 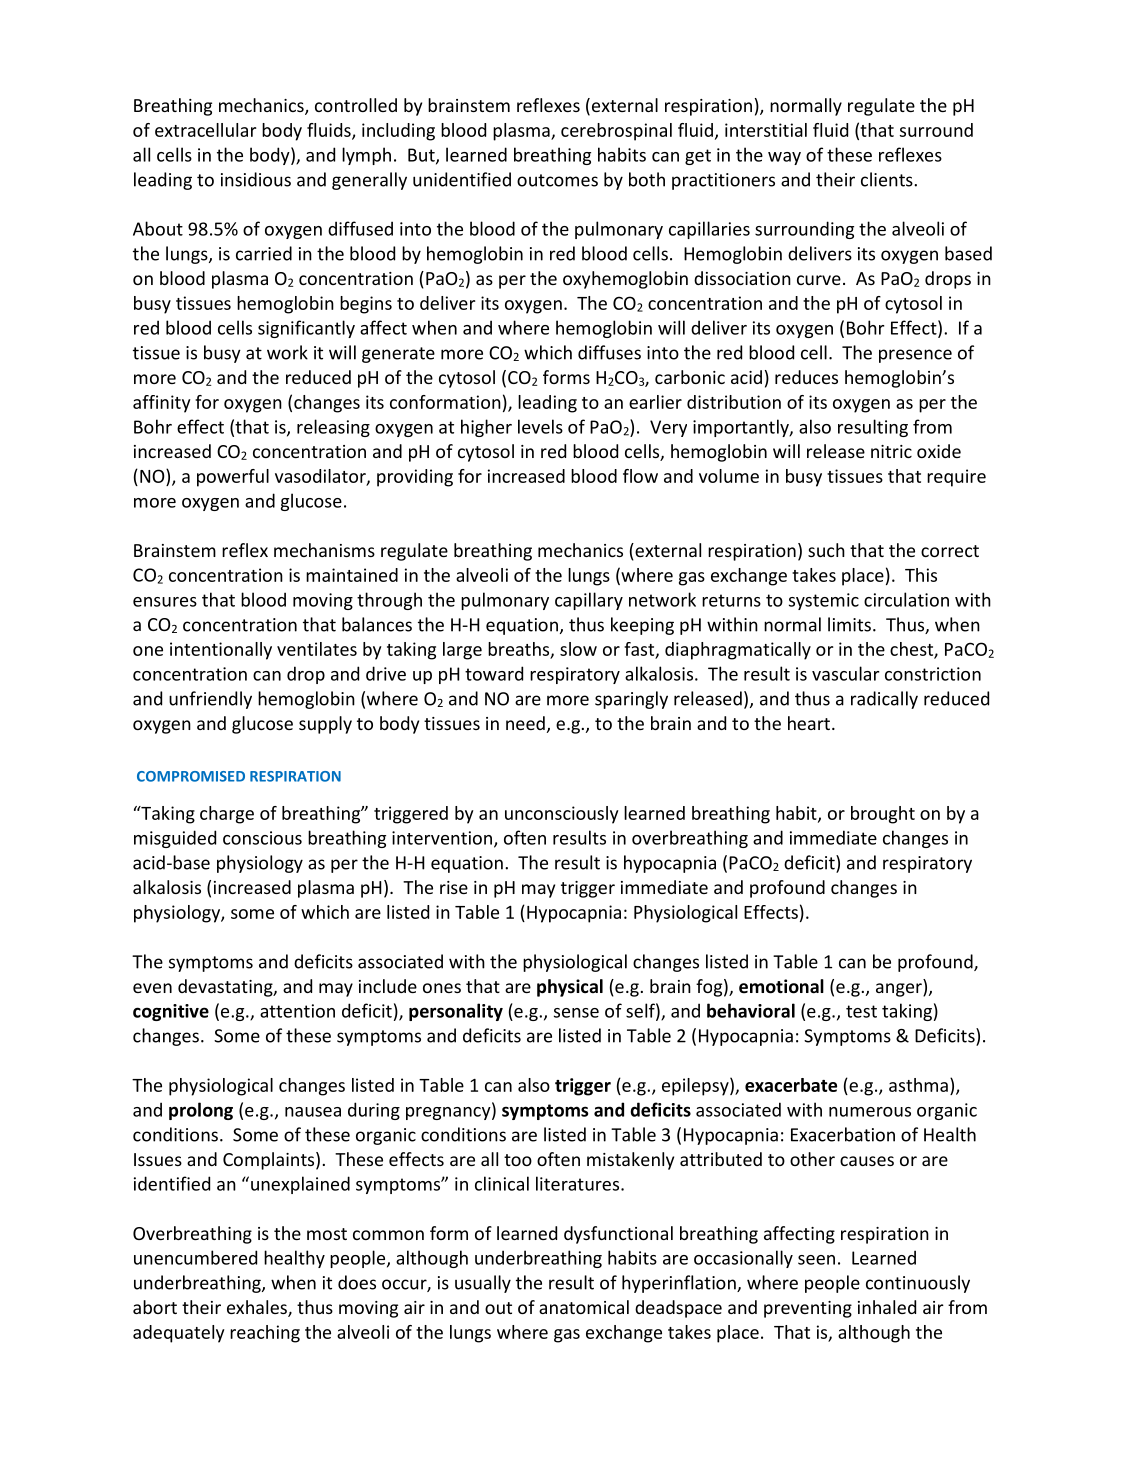 I want to click on sense, so click(x=576, y=1013).
